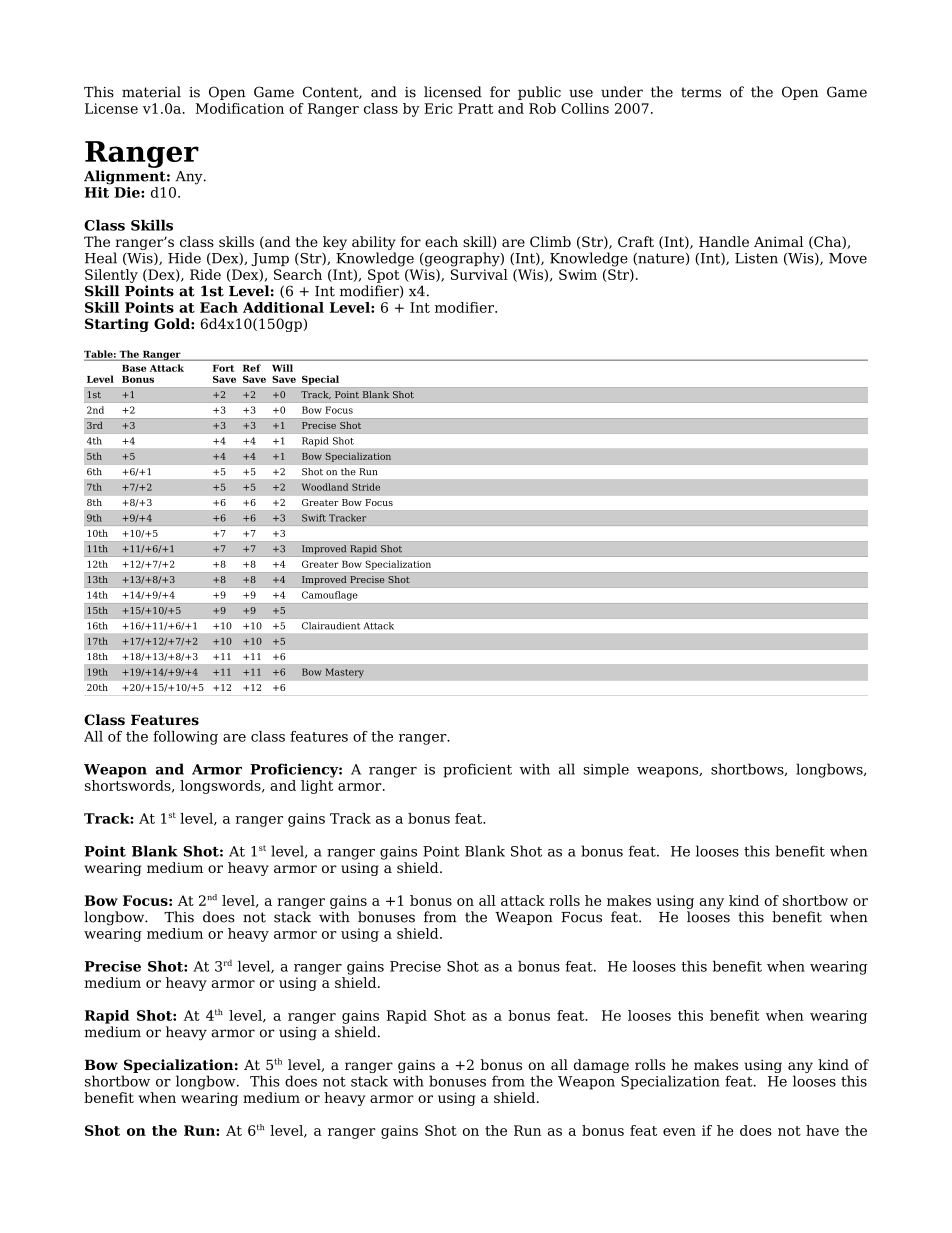  What do you see at coordinates (701, 92) in the image?
I see `terms` at bounding box center [701, 92].
